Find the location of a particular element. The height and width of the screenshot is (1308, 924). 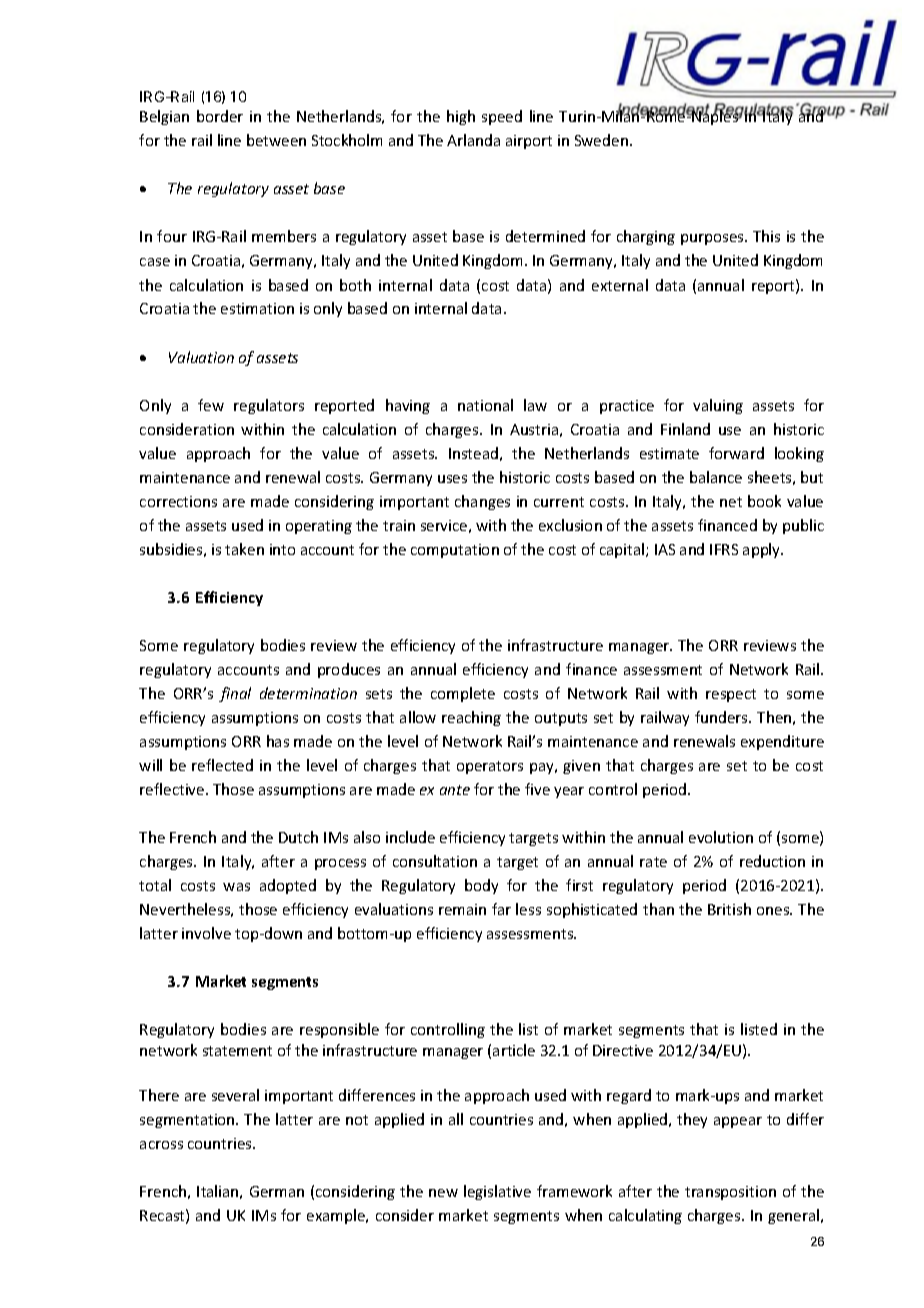

across is located at coordinates (161, 1145).
